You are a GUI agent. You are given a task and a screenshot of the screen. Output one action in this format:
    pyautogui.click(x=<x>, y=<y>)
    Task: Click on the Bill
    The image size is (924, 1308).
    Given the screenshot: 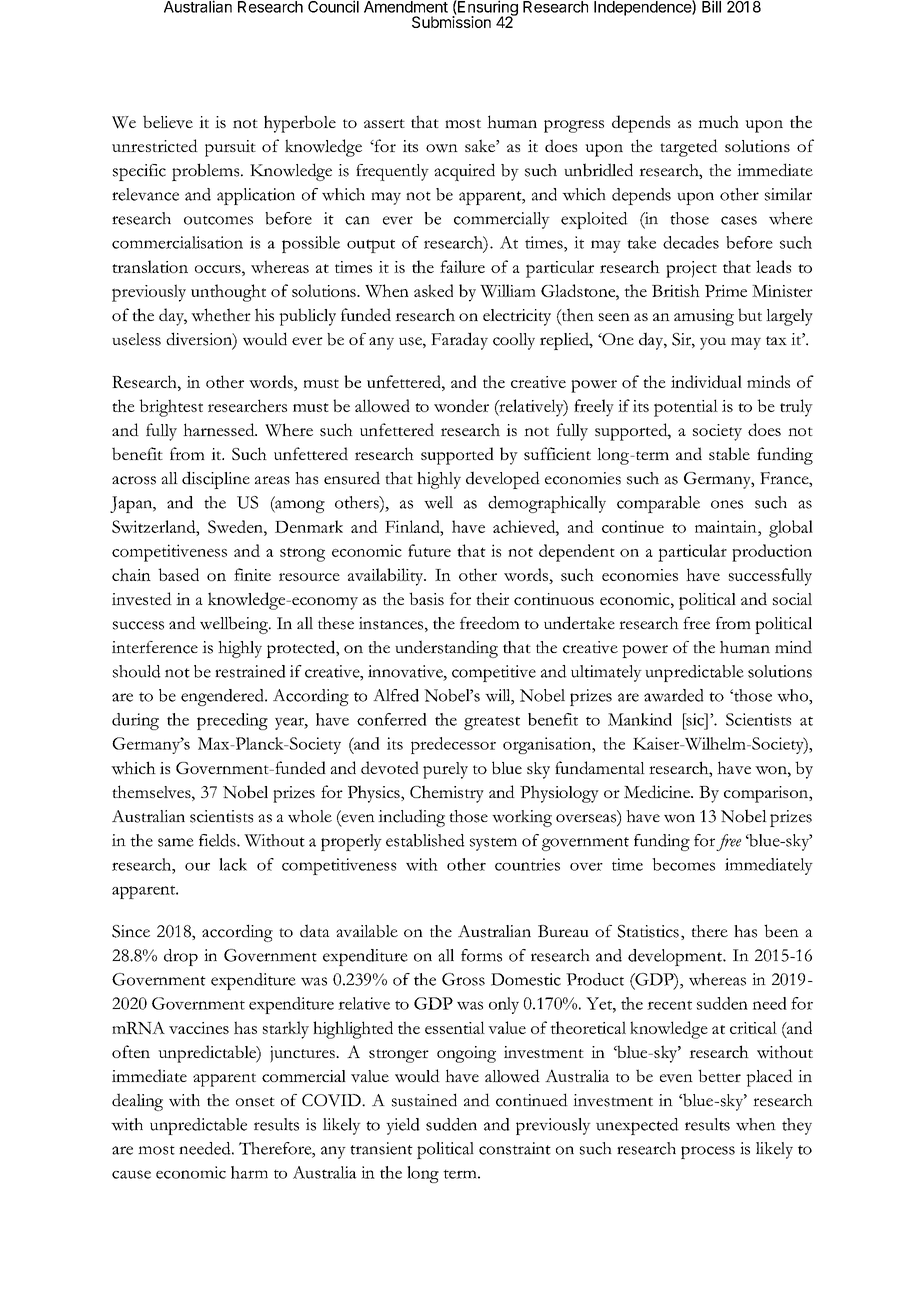 What is the action you would take?
    pyautogui.click(x=711, y=6)
